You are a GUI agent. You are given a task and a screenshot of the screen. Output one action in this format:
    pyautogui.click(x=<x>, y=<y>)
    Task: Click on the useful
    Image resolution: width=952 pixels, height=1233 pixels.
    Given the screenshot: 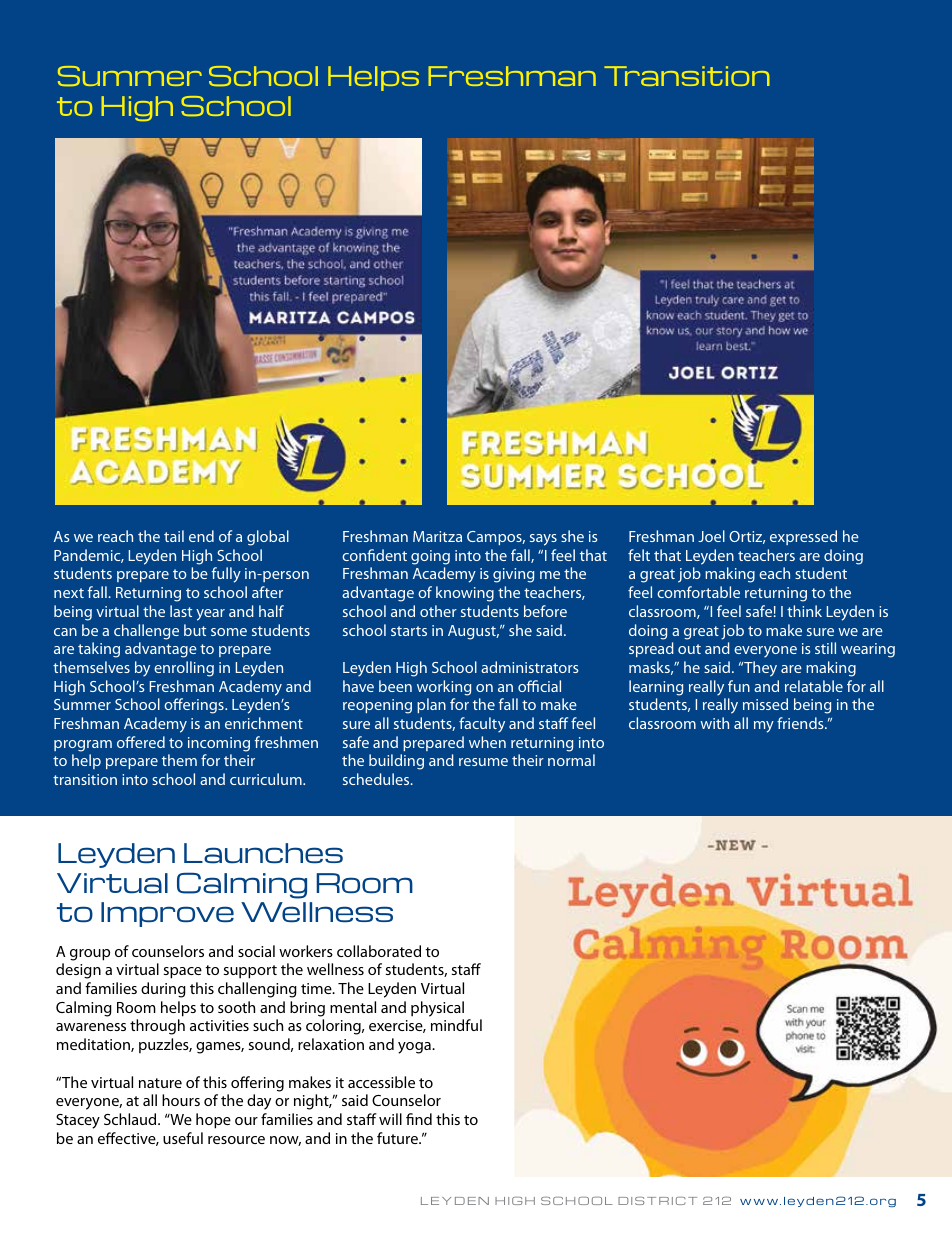 What is the action you would take?
    pyautogui.click(x=183, y=1138)
